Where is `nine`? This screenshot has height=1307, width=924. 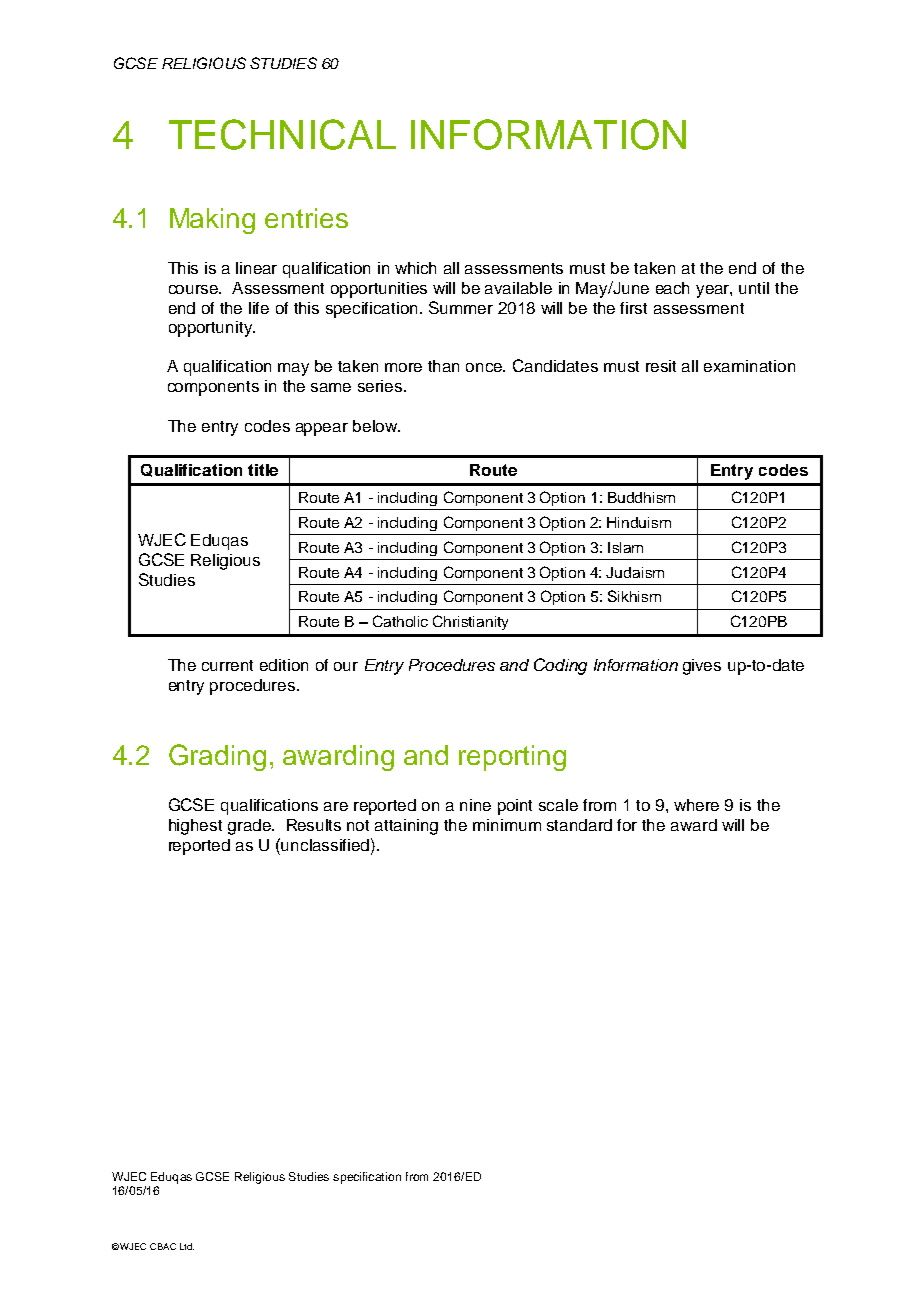 nine is located at coordinates (475, 805).
